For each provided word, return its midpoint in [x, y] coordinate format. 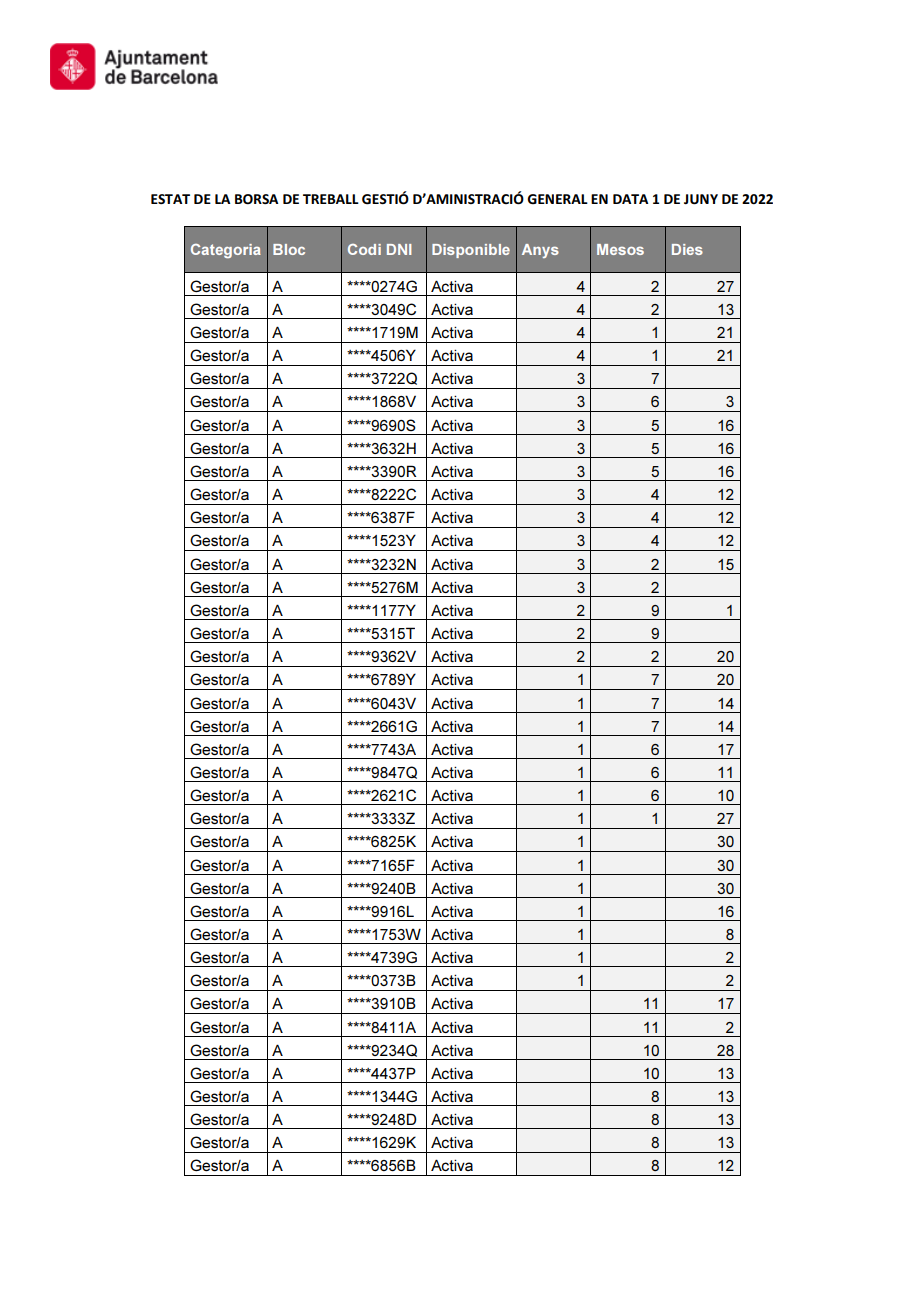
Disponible [471, 251]
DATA [630, 199]
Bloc [289, 249]
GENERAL [557, 199]
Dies [687, 249]
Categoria [226, 251]
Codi [364, 249]
